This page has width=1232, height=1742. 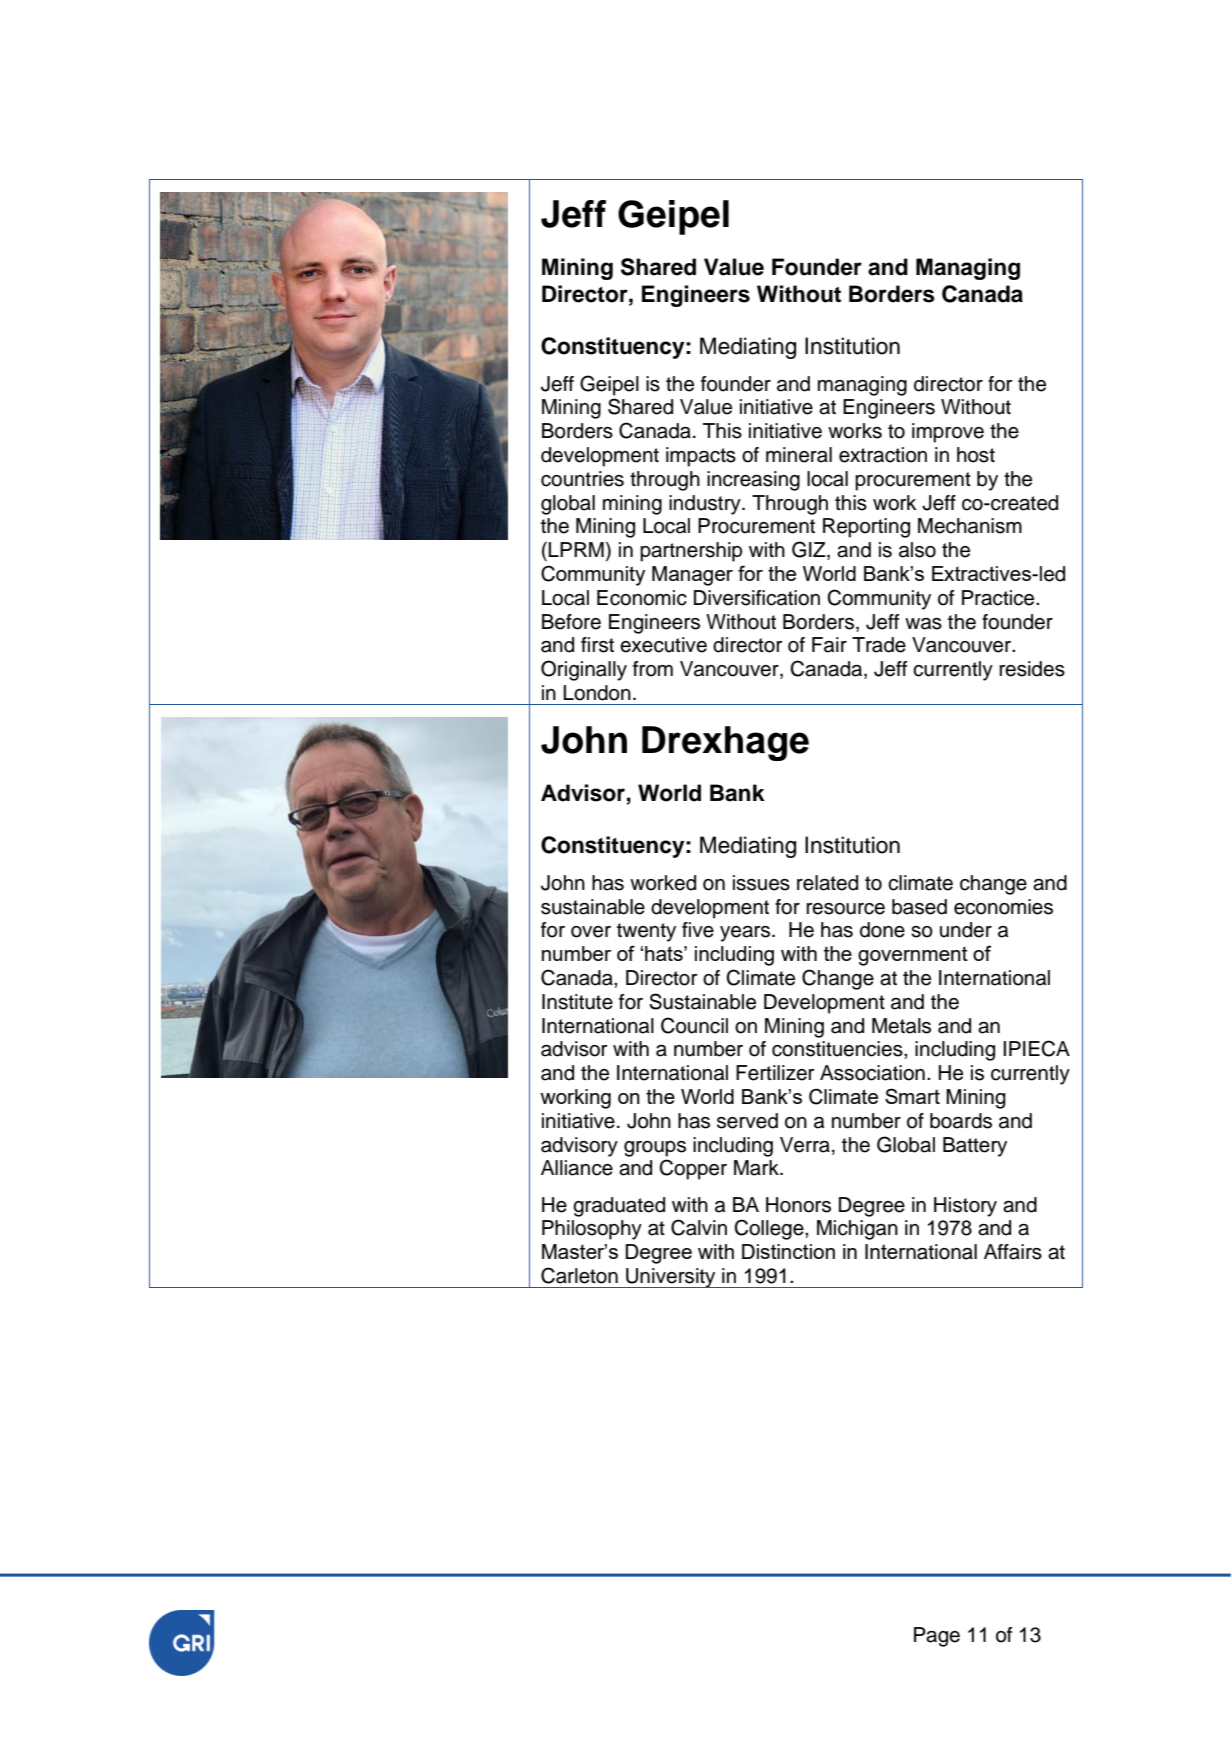 I want to click on Institute, so click(x=577, y=1002).
